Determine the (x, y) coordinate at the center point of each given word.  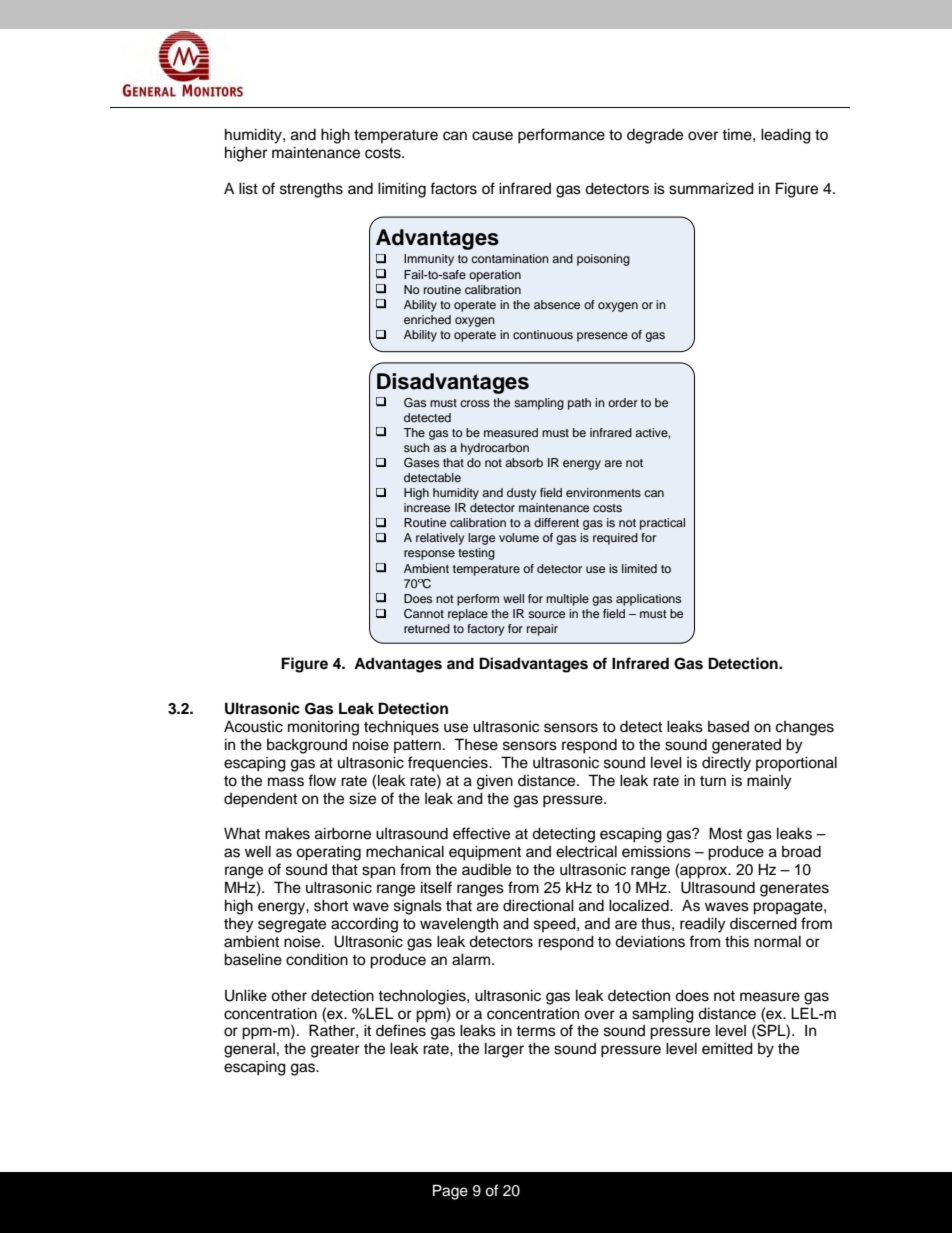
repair (542, 630)
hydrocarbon (495, 449)
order (623, 402)
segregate (292, 926)
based (728, 727)
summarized (711, 188)
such (417, 447)
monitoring (323, 728)
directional (538, 905)
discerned (763, 923)
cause (492, 136)
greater (335, 1051)
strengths (311, 190)
